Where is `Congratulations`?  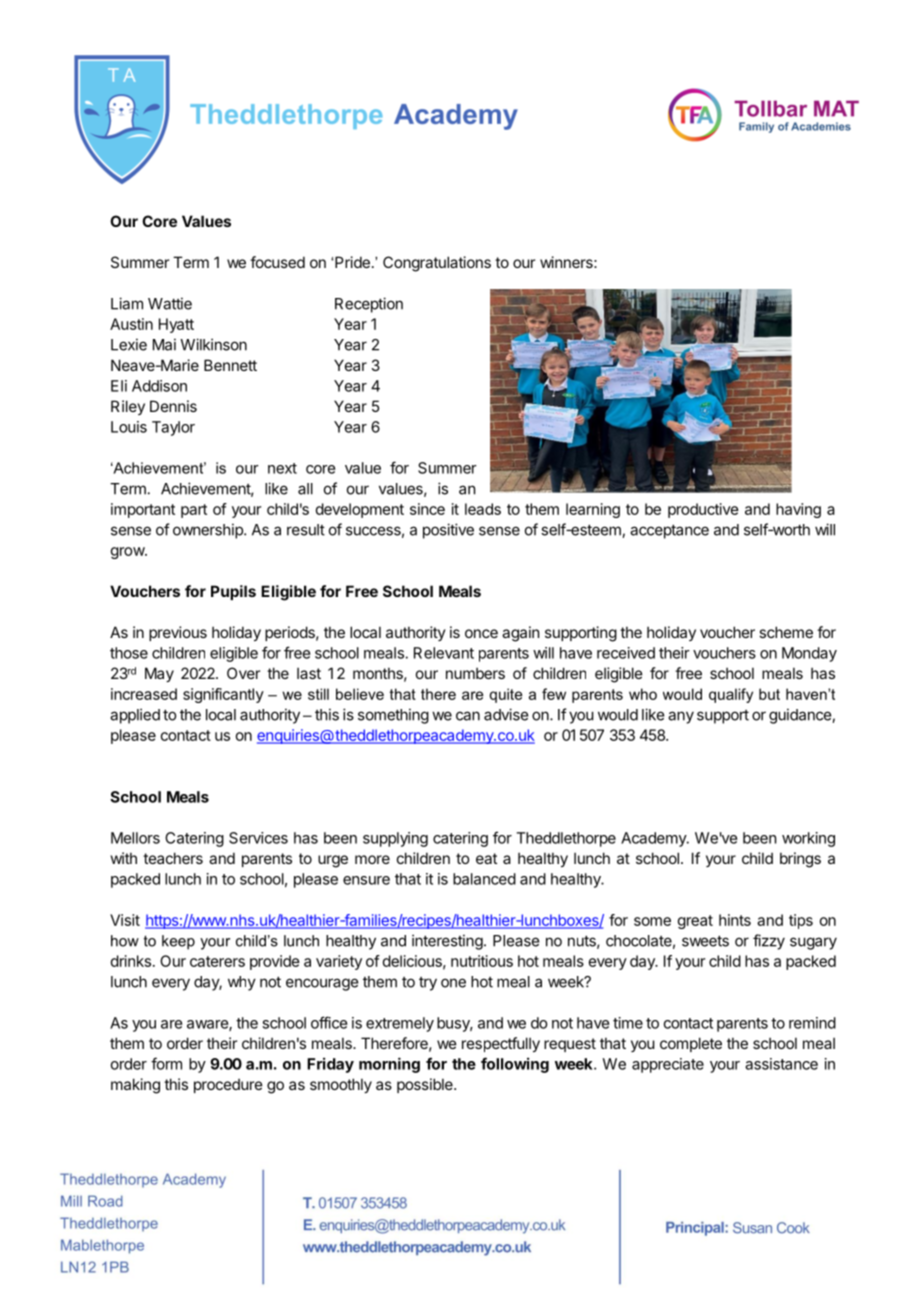
Congratulations is located at coordinates (437, 264).
